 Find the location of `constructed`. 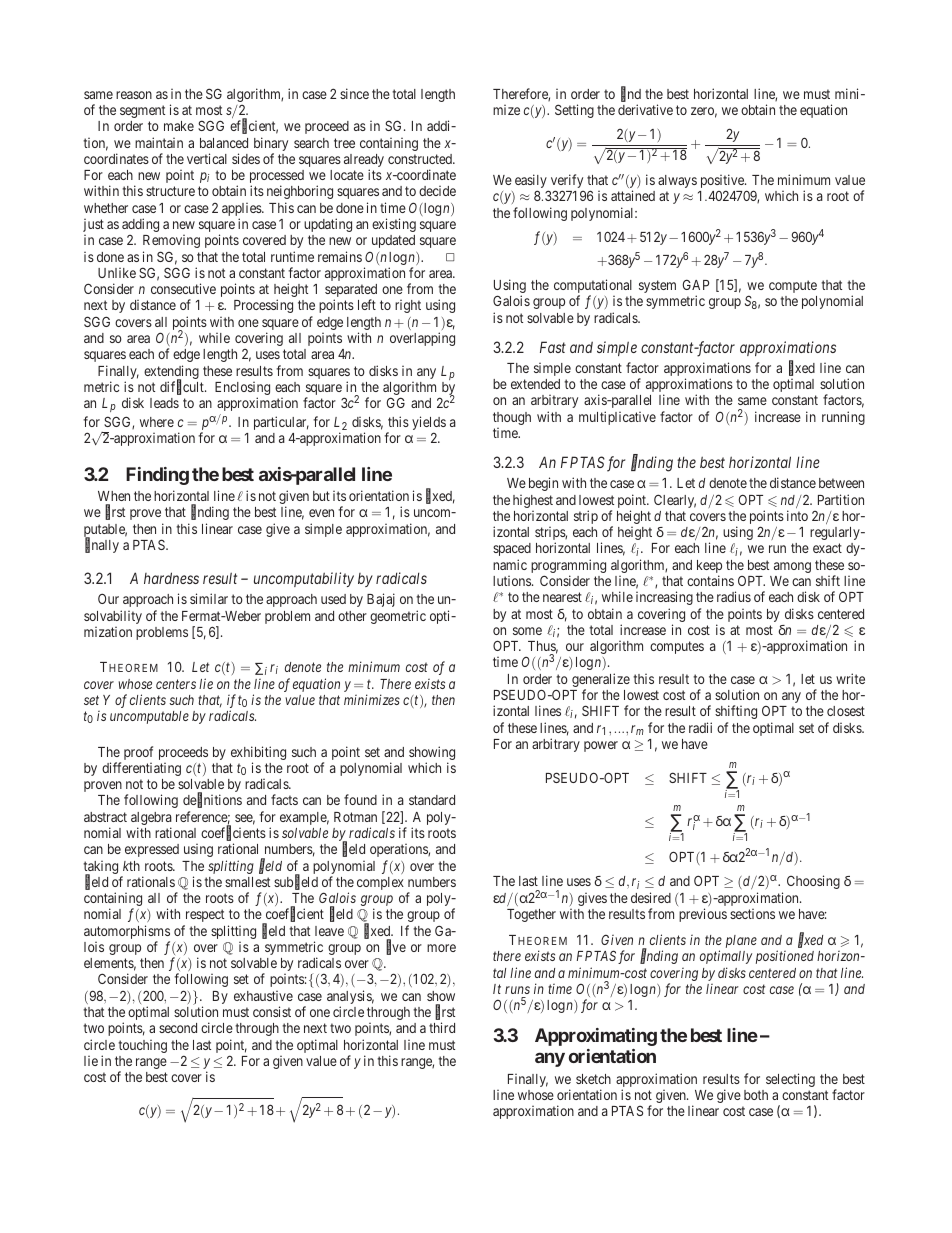

constructed is located at coordinates (421, 159).
